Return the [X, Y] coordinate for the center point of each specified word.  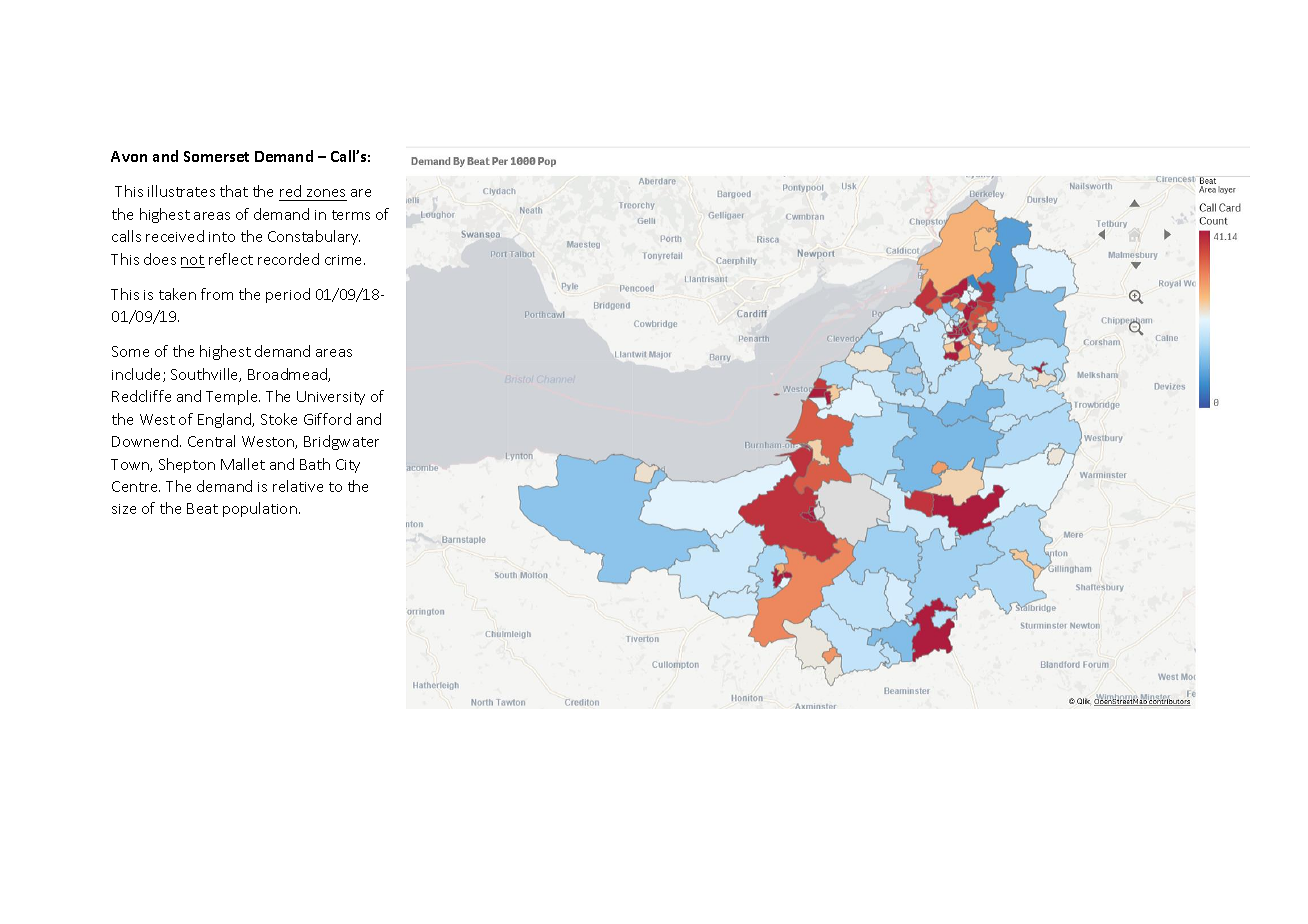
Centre [136, 486]
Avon [129, 156]
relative [298, 486]
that [234, 191]
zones [326, 193]
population [260, 509]
